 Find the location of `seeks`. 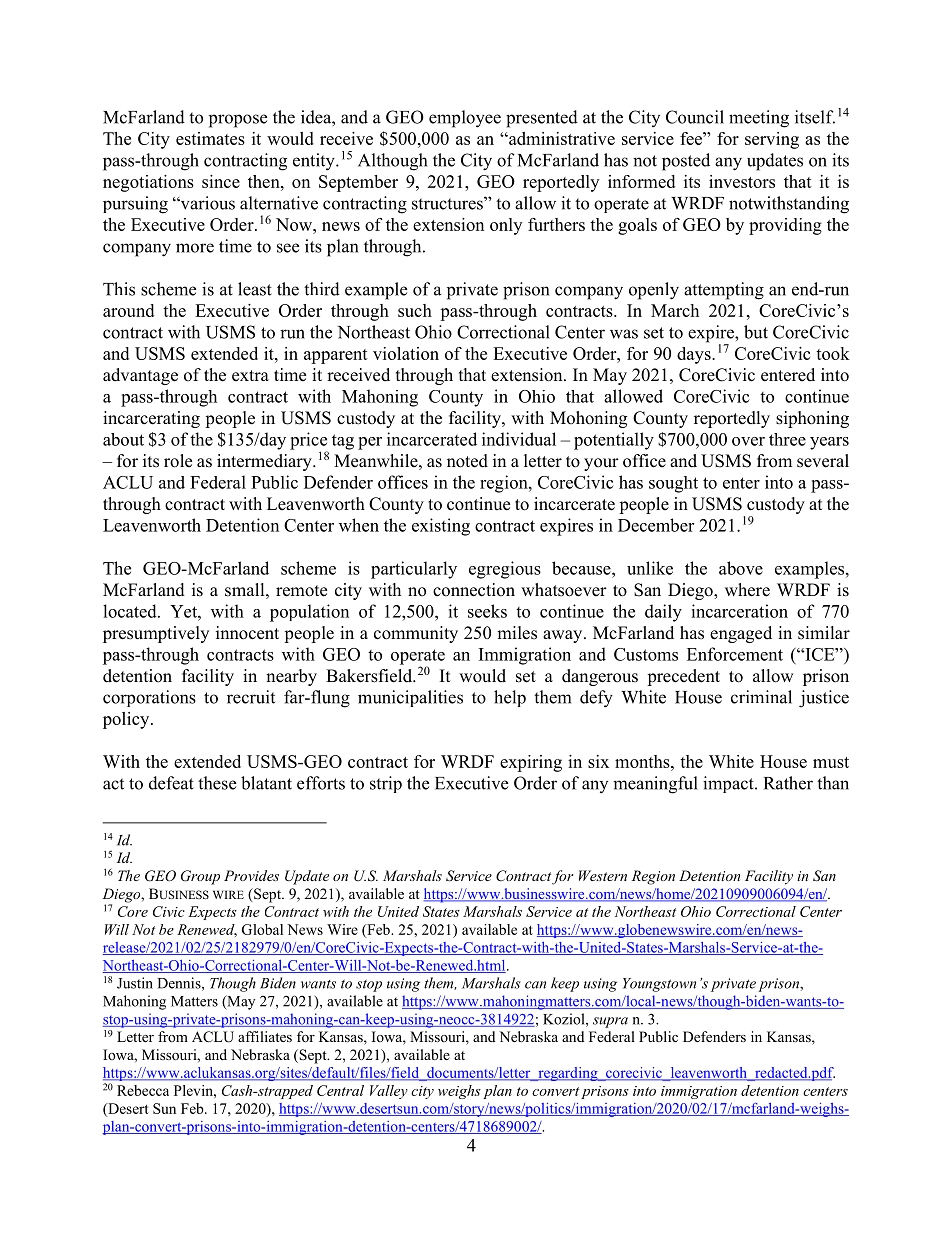

seeks is located at coordinates (487, 611).
